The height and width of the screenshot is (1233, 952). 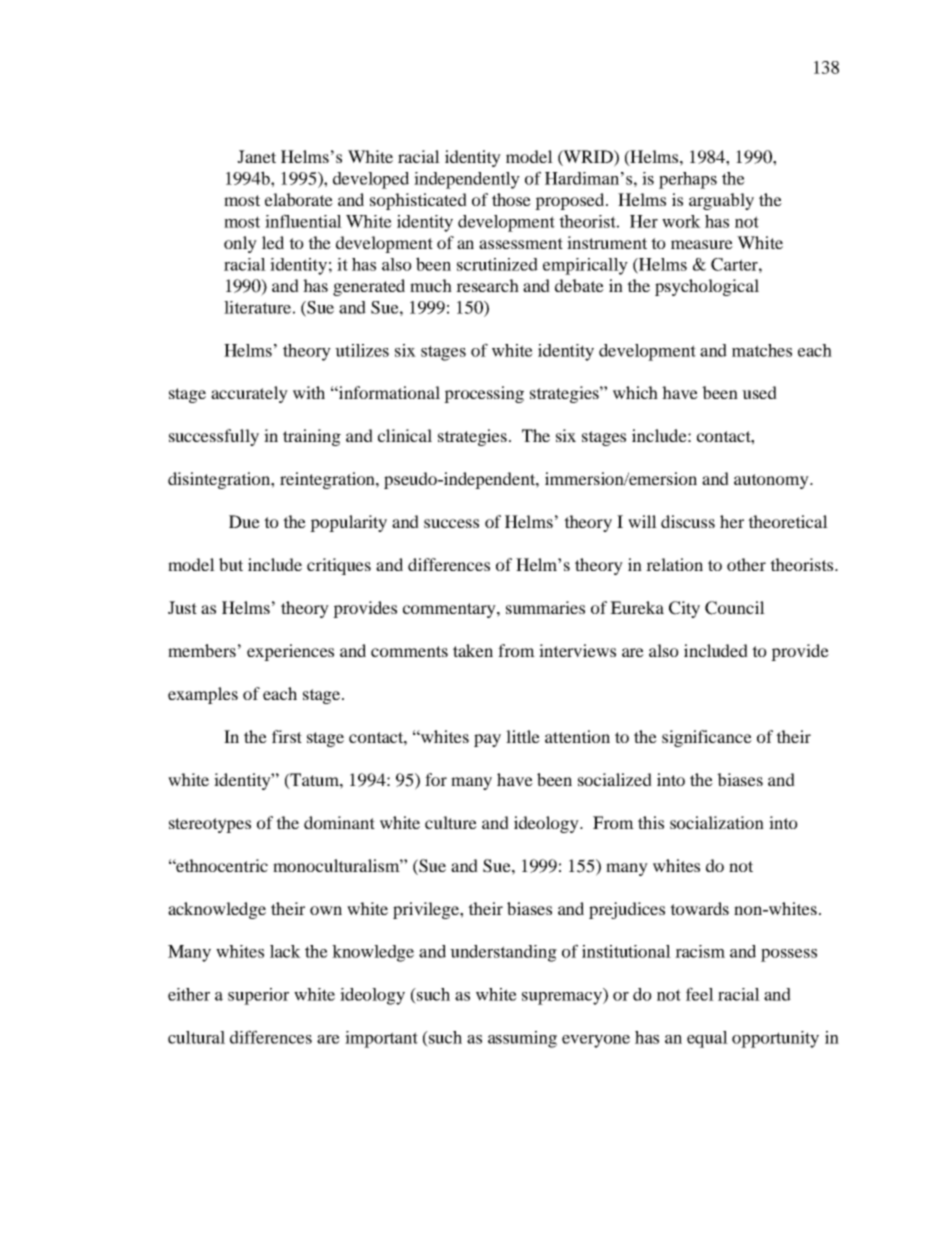 I want to click on commentary, so click(x=450, y=610).
